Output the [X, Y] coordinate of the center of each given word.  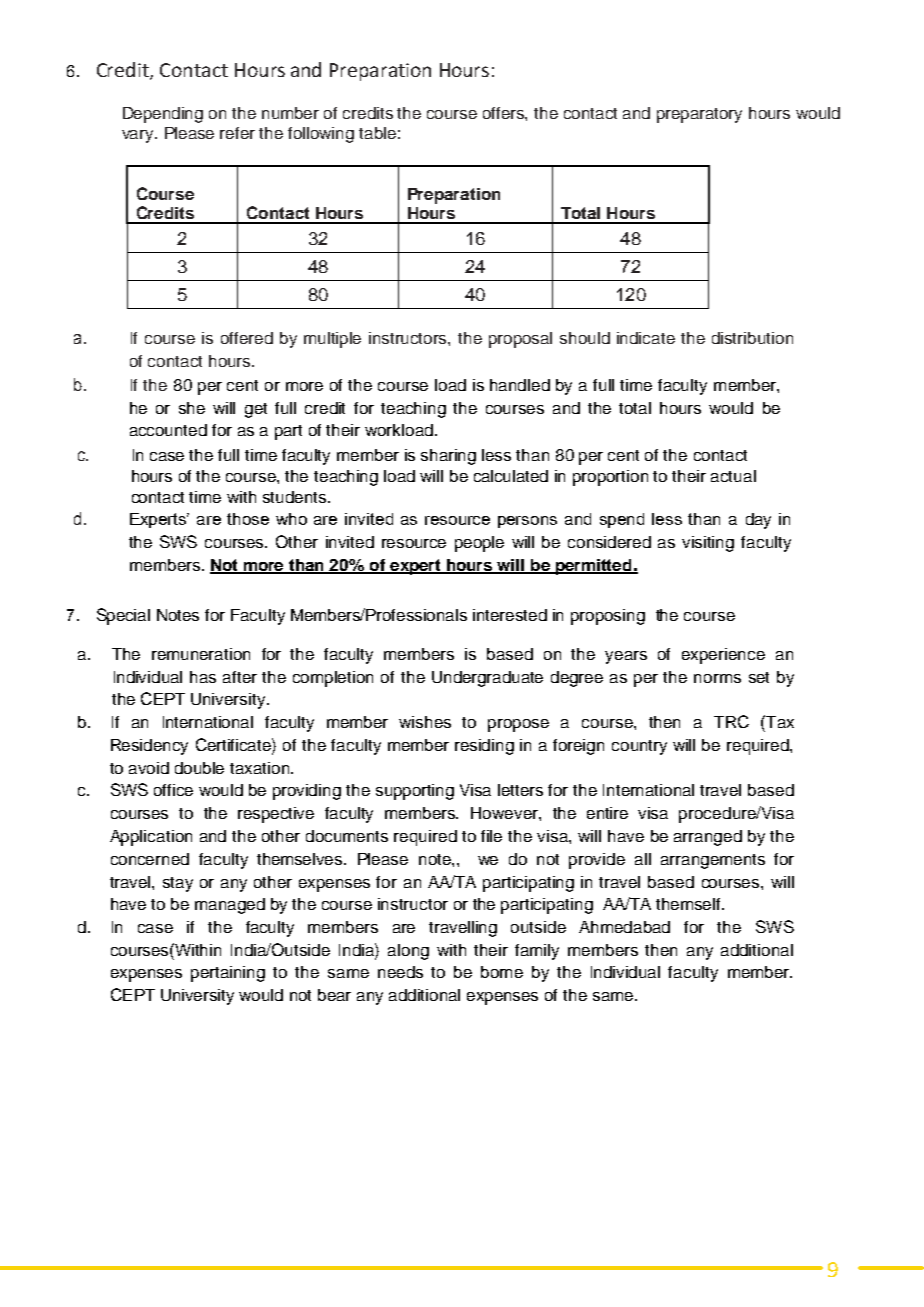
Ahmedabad [624, 927]
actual [733, 476]
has [203, 677]
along [408, 952]
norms [717, 678]
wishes [425, 722]
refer [237, 133]
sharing [448, 457]
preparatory [699, 115]
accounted [168, 430]
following [321, 135]
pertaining [228, 974]
